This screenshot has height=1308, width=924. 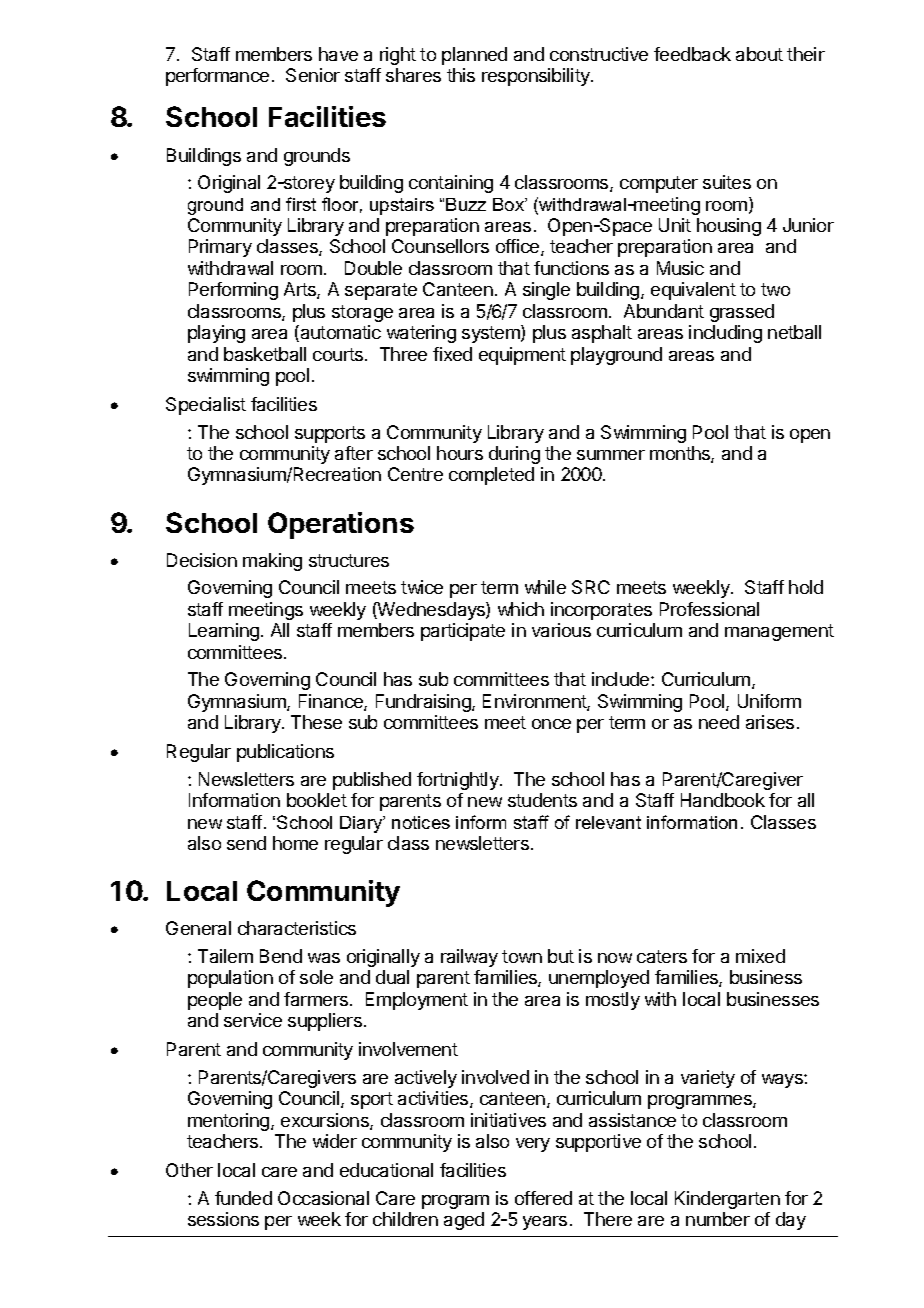 I want to click on Professional, so click(x=709, y=609).
